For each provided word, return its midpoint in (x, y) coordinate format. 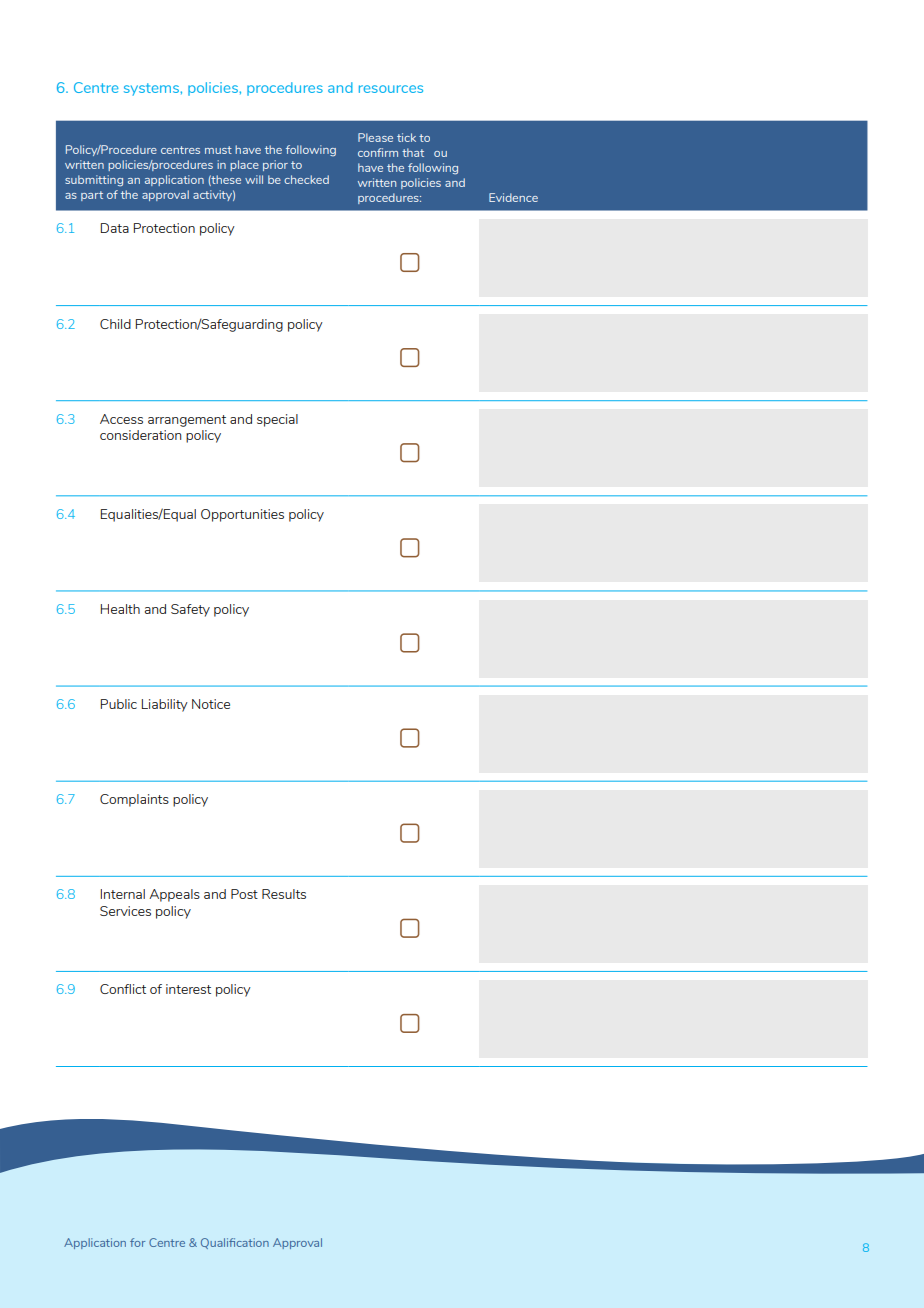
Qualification (235, 1243)
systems (151, 89)
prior (275, 165)
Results (284, 894)
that (413, 152)
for (137, 1242)
